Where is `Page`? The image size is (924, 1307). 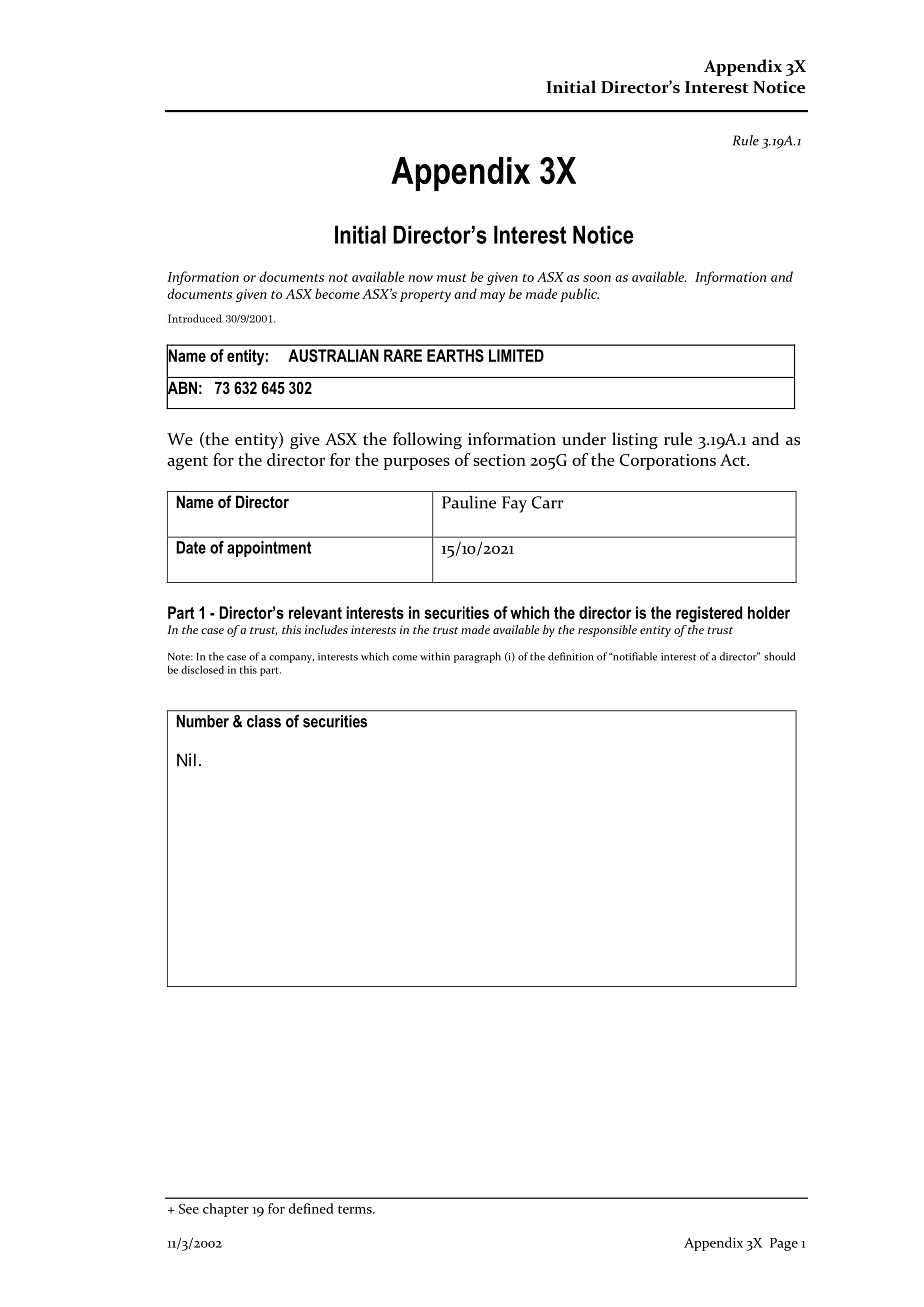
Page is located at coordinates (784, 1244).
